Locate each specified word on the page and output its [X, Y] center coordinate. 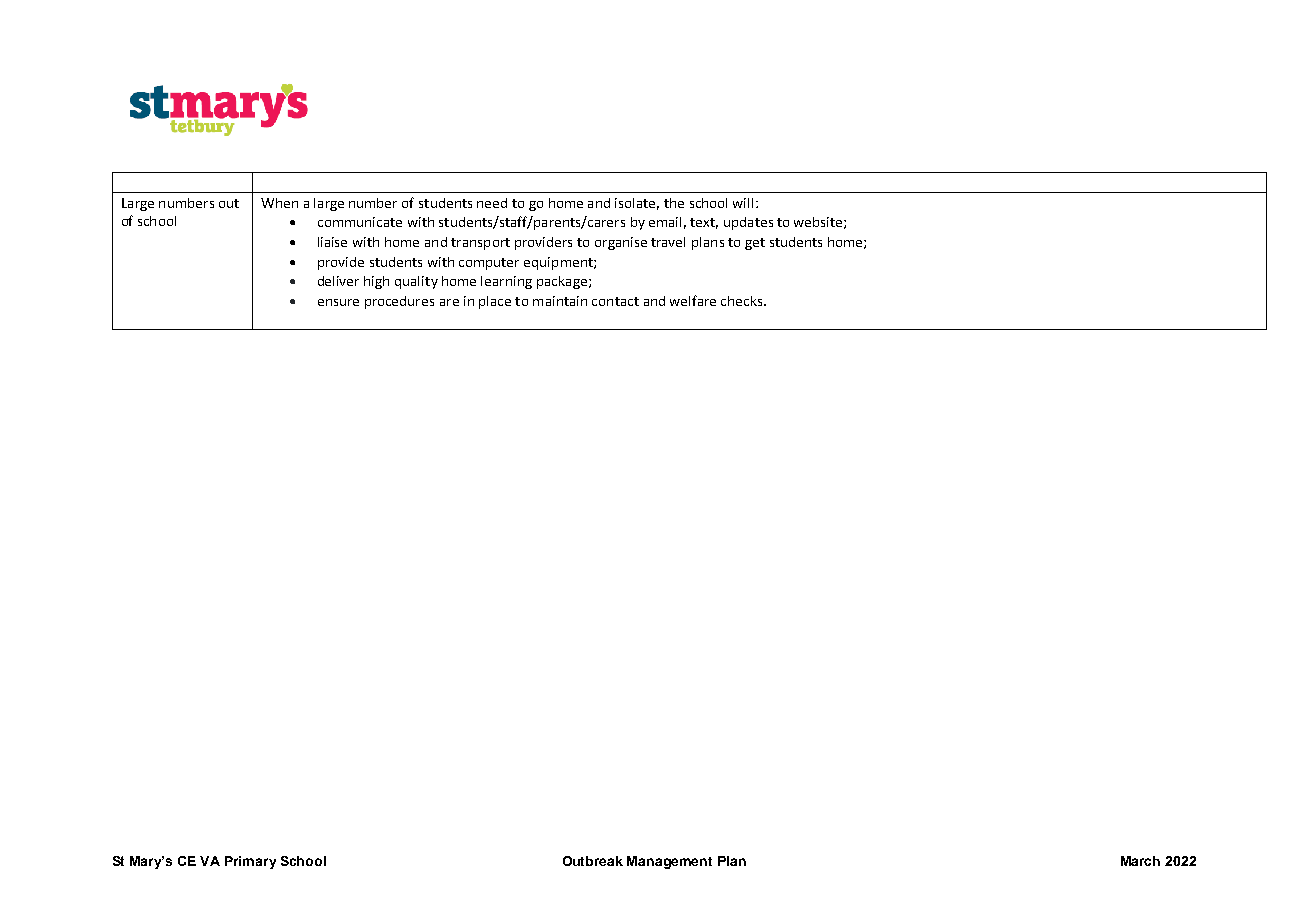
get [755, 244]
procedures [399, 302]
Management [669, 862]
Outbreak [593, 861]
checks [743, 301]
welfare [693, 300]
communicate [360, 222]
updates [748, 223]
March [1140, 861]
